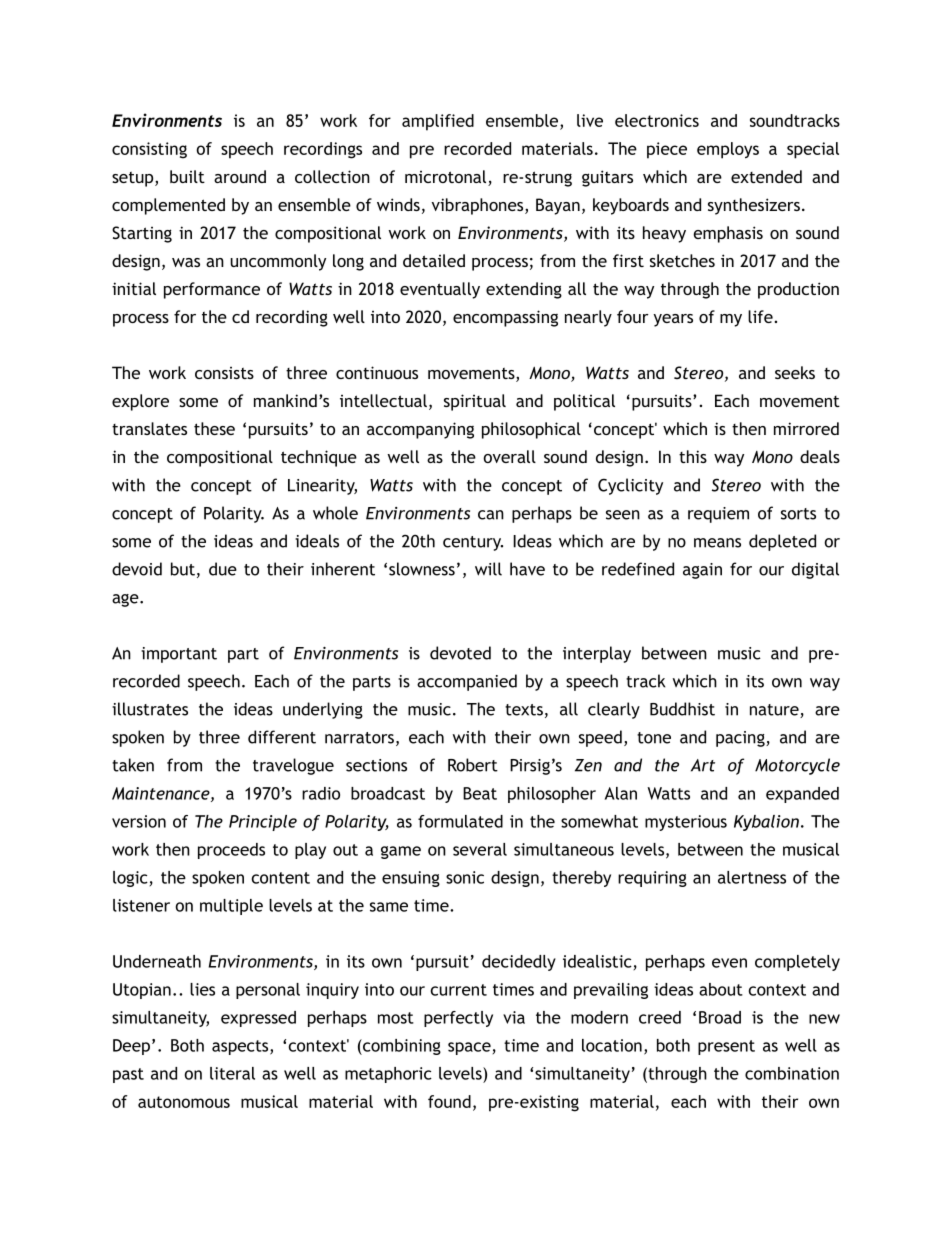 The height and width of the page is (1233, 952). What do you see at coordinates (728, 150) in the page?
I see `employs` at bounding box center [728, 150].
